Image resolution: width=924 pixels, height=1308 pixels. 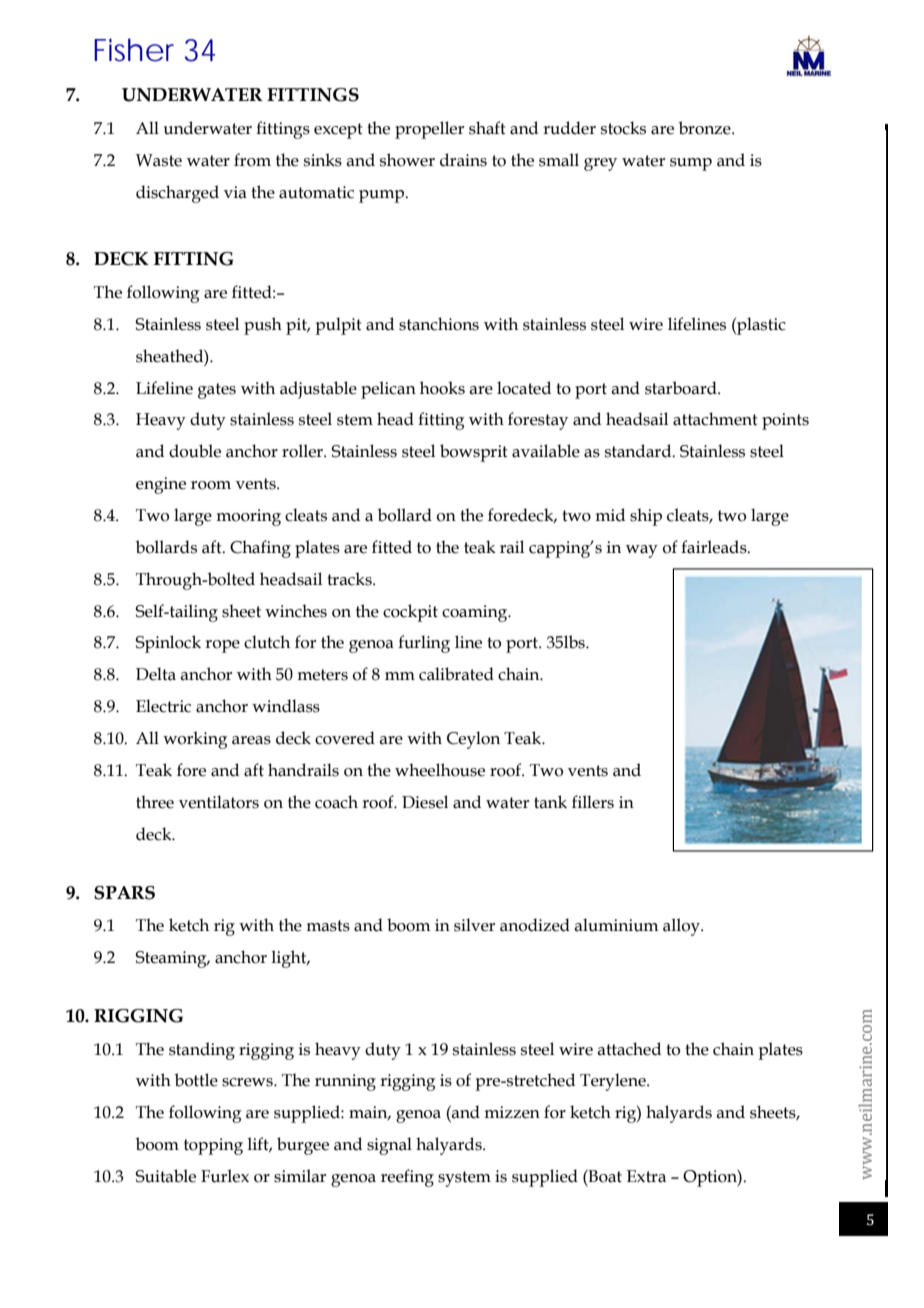 I want to click on starboard, so click(x=682, y=388).
